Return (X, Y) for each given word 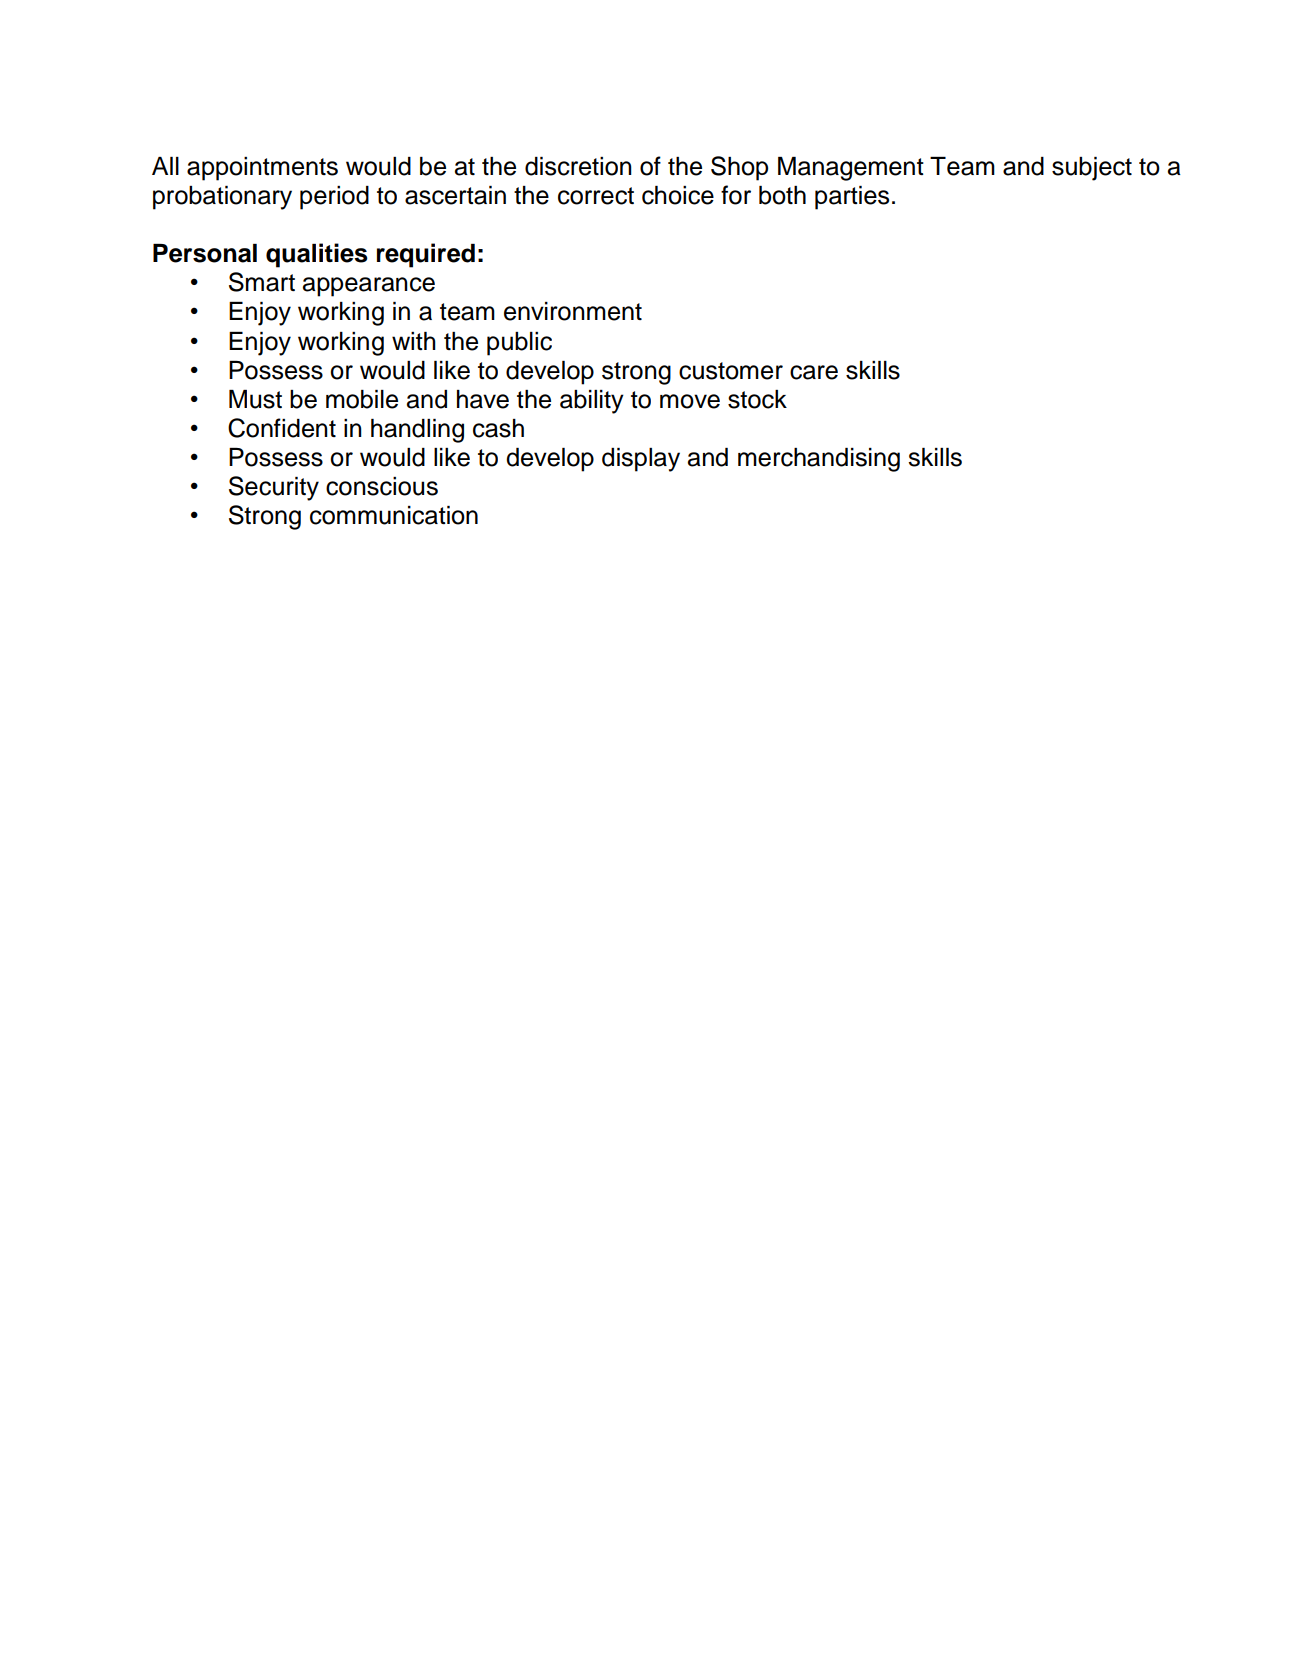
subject (1092, 169)
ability (592, 402)
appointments (262, 169)
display (641, 460)
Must (255, 399)
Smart (262, 282)
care (814, 372)
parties (852, 198)
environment (573, 311)
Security (274, 488)
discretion (578, 166)
